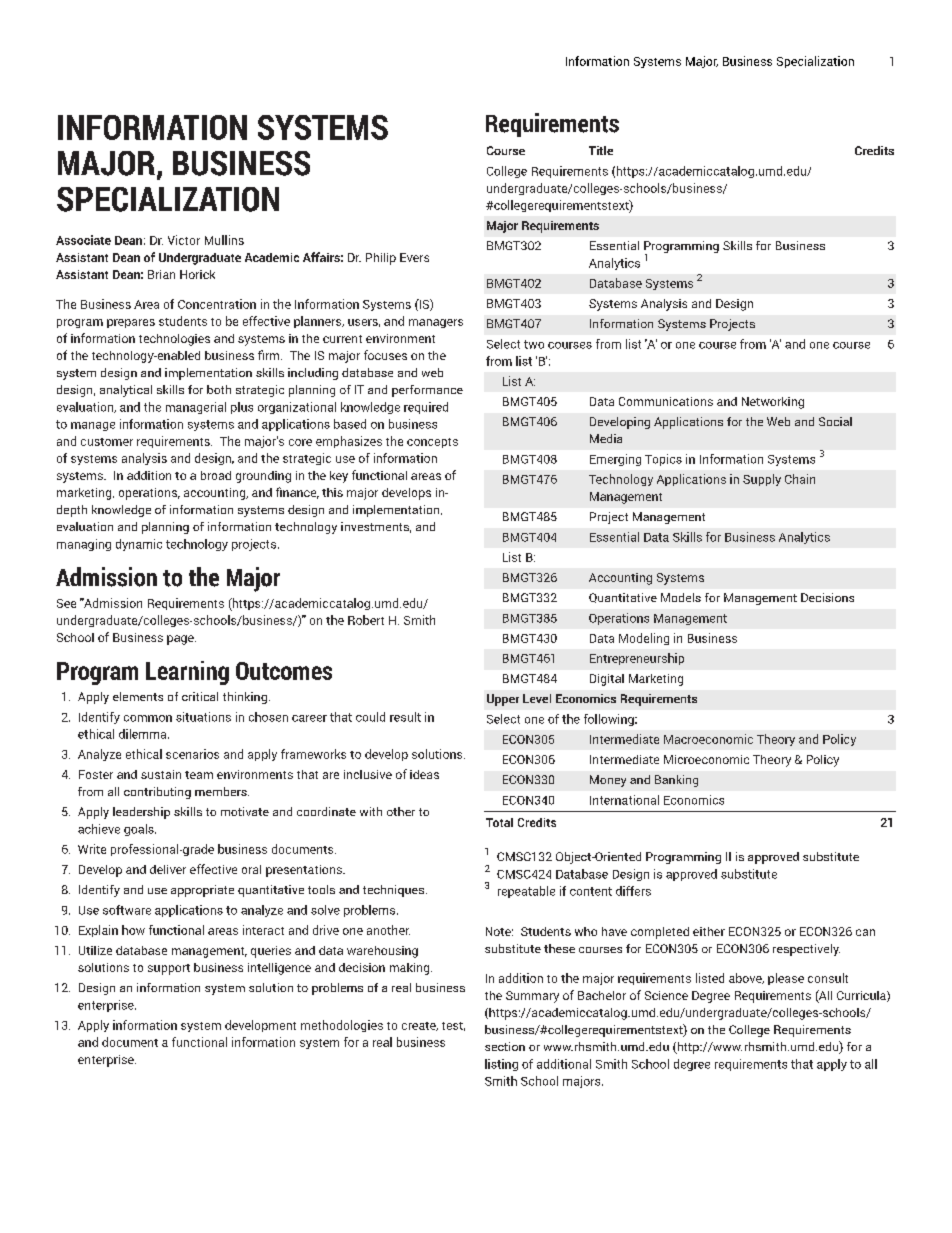 This screenshot has width=952, height=1233. Describe the element at coordinates (184, 240) in the screenshot. I see `Victor` at that location.
